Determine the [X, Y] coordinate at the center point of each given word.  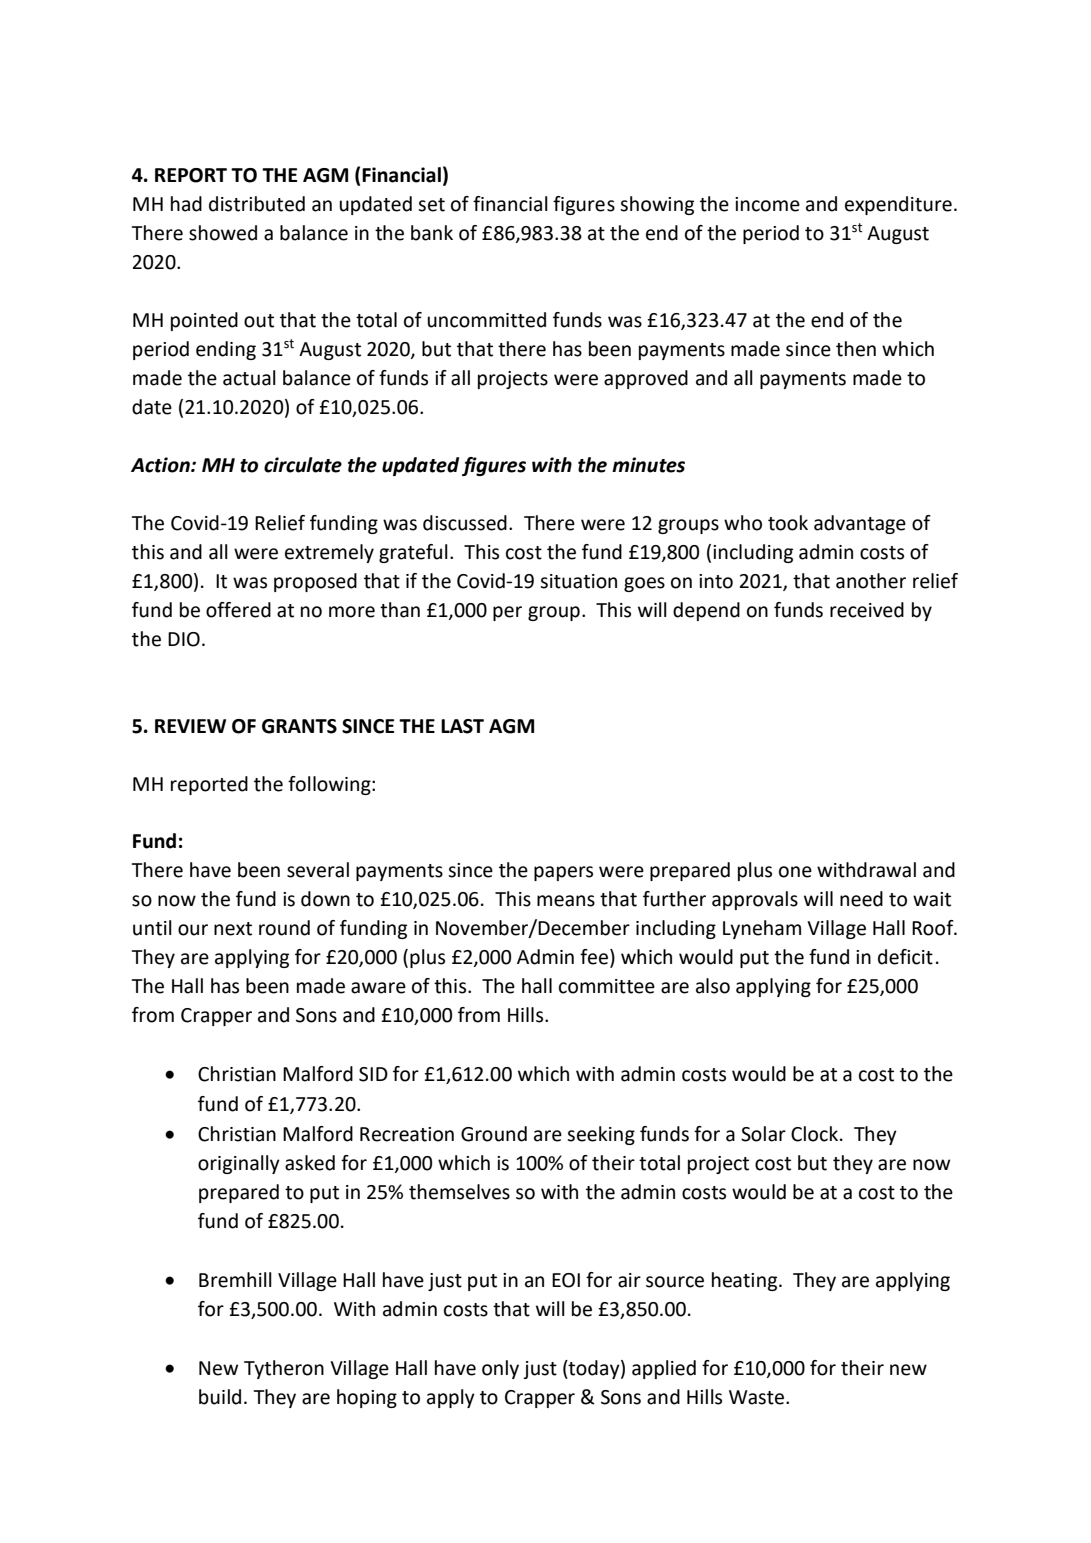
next [233, 929]
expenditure [898, 205]
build [220, 1397]
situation [578, 581]
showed [223, 233]
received [867, 610]
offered [238, 610]
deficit [905, 957]
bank [432, 233]
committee [607, 986]
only [500, 1369]
